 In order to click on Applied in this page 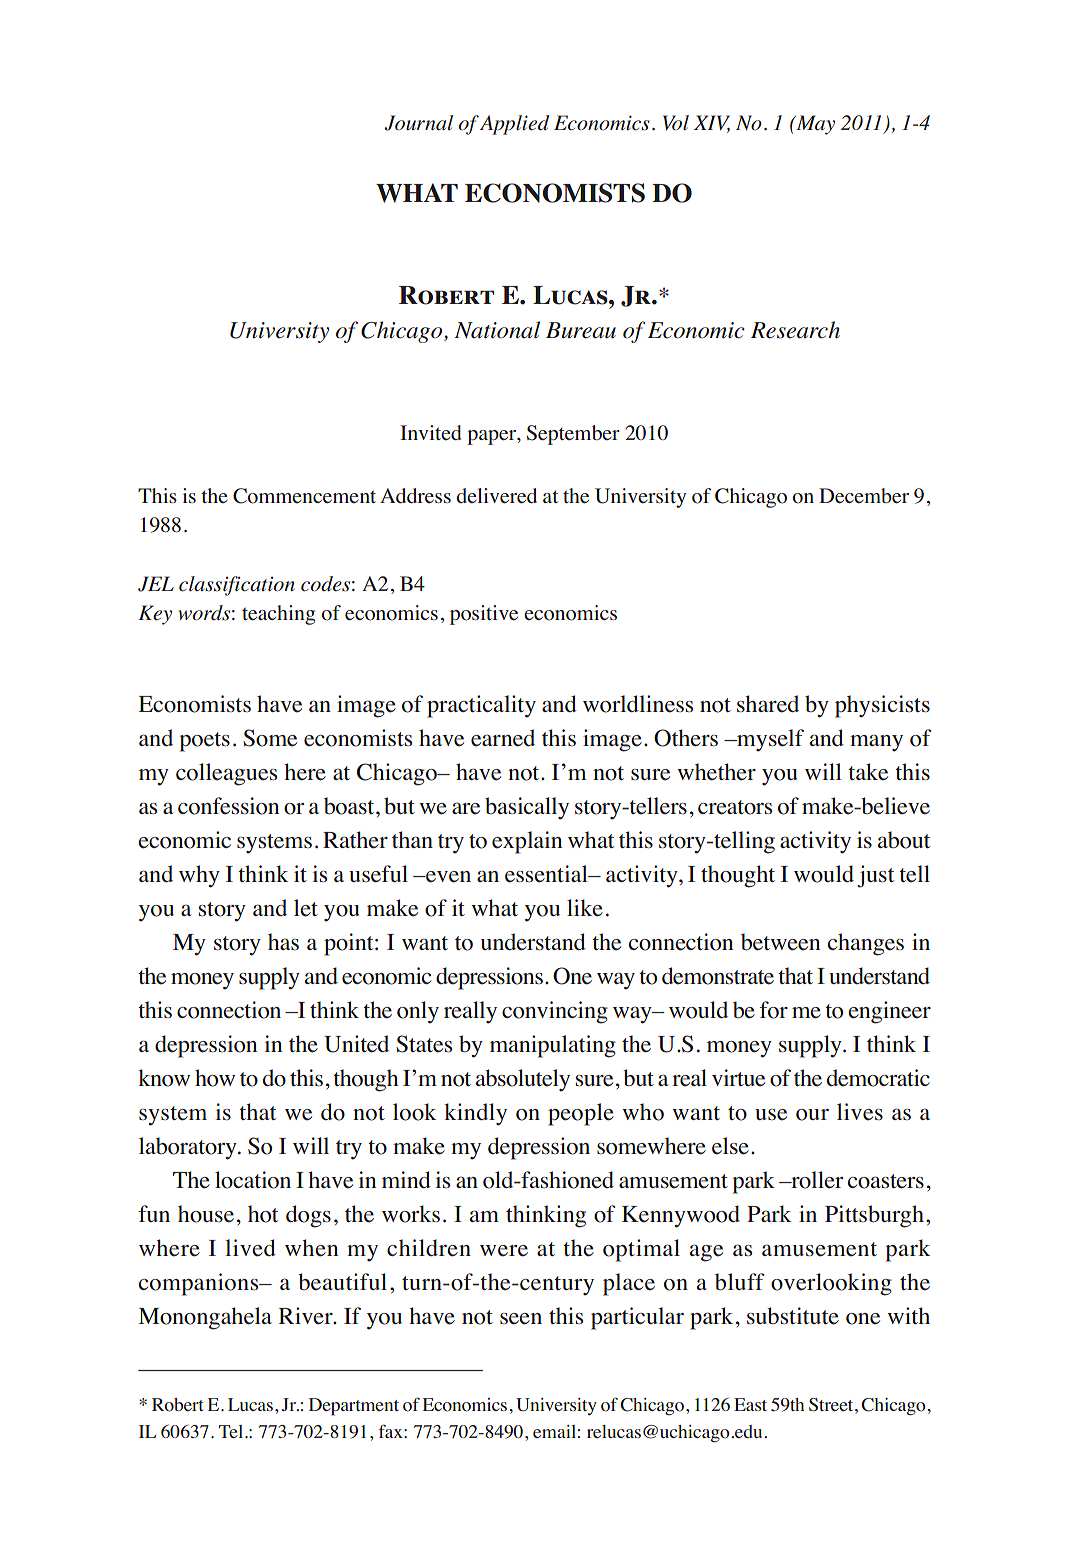, I will do `click(514, 125)`.
